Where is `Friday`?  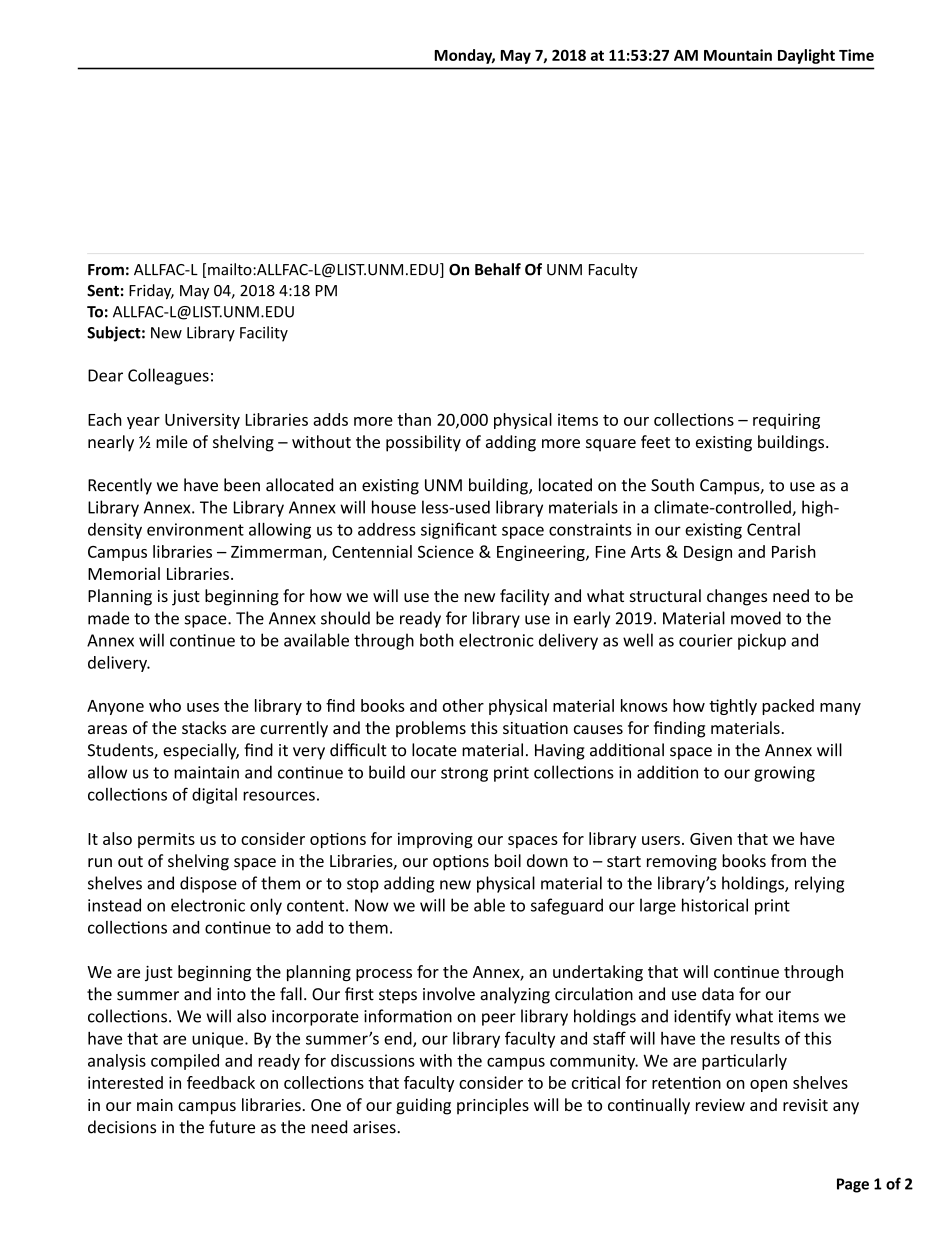
Friday is located at coordinates (151, 292).
